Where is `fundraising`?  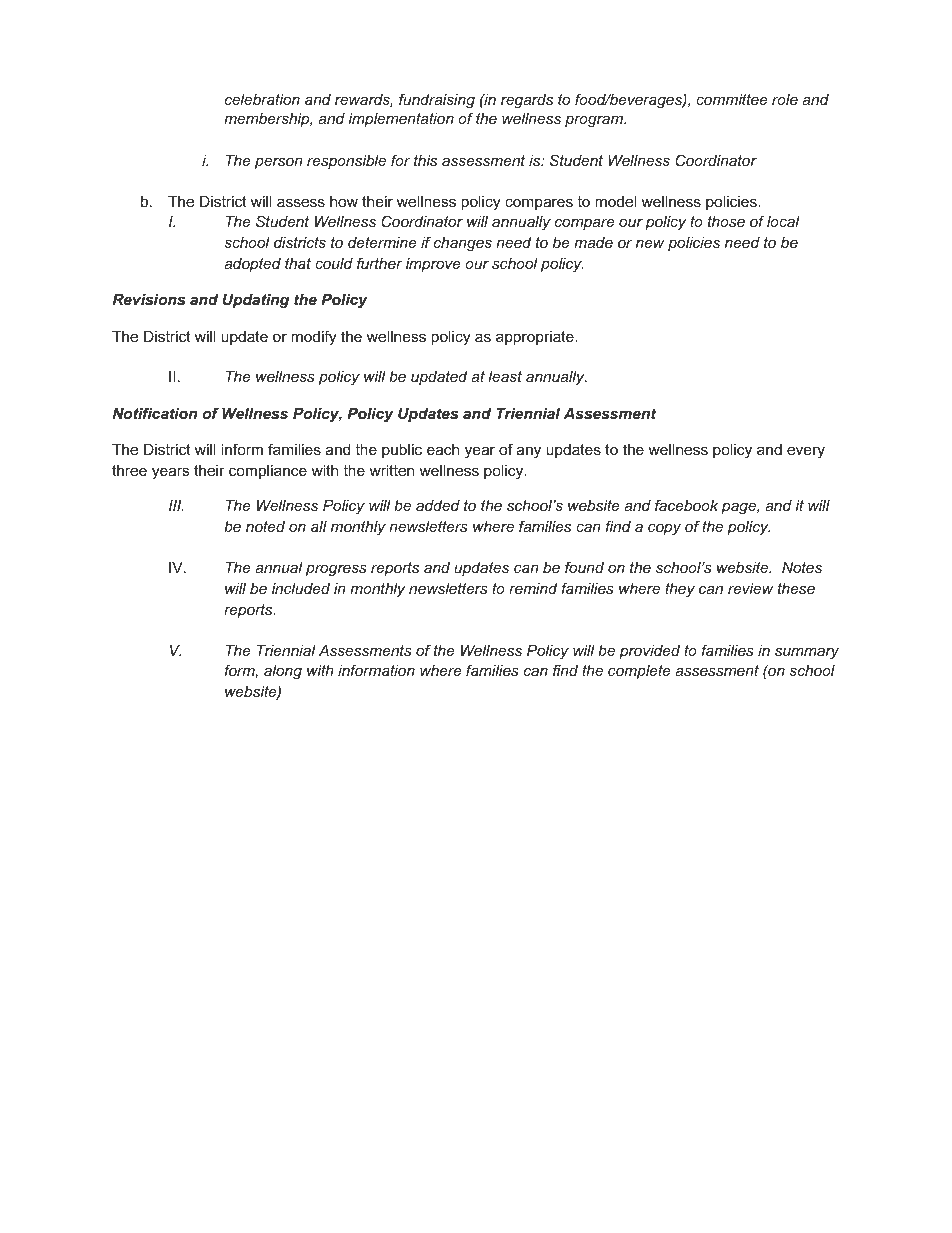 fundraising is located at coordinates (437, 101).
